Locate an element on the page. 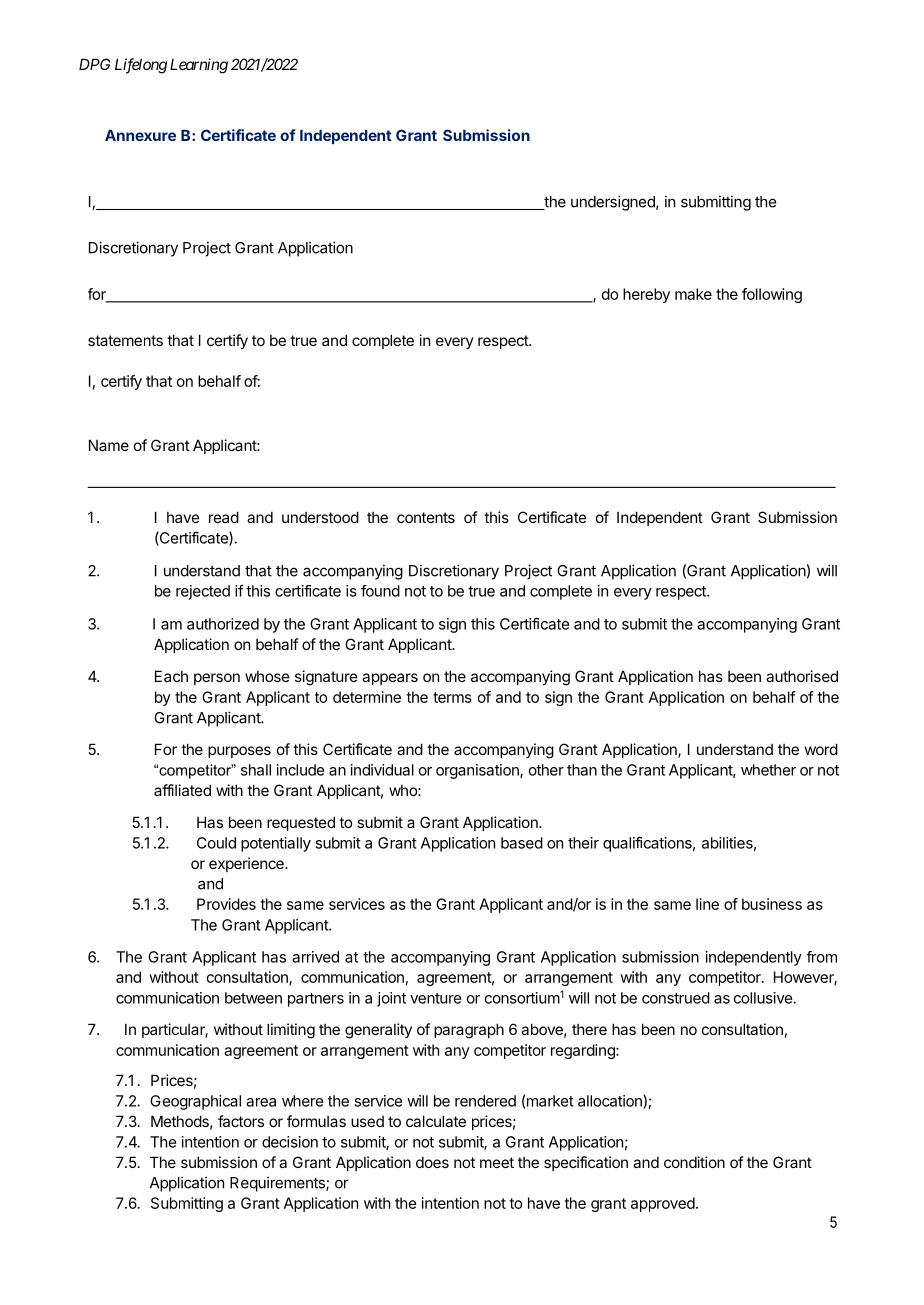  factors is located at coordinates (241, 1121).
